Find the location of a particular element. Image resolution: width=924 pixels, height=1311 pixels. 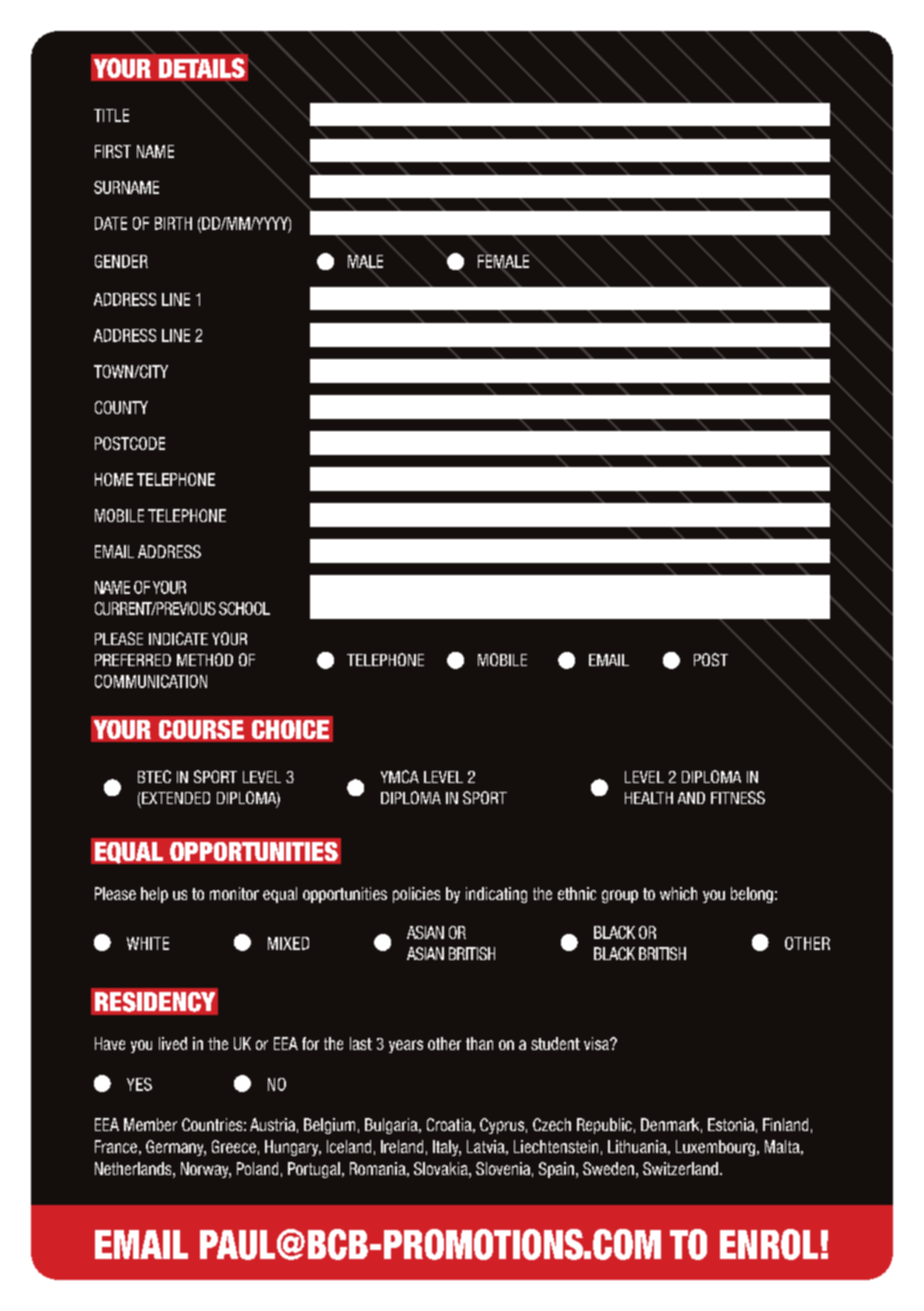

Poland is located at coordinates (257, 1168).
